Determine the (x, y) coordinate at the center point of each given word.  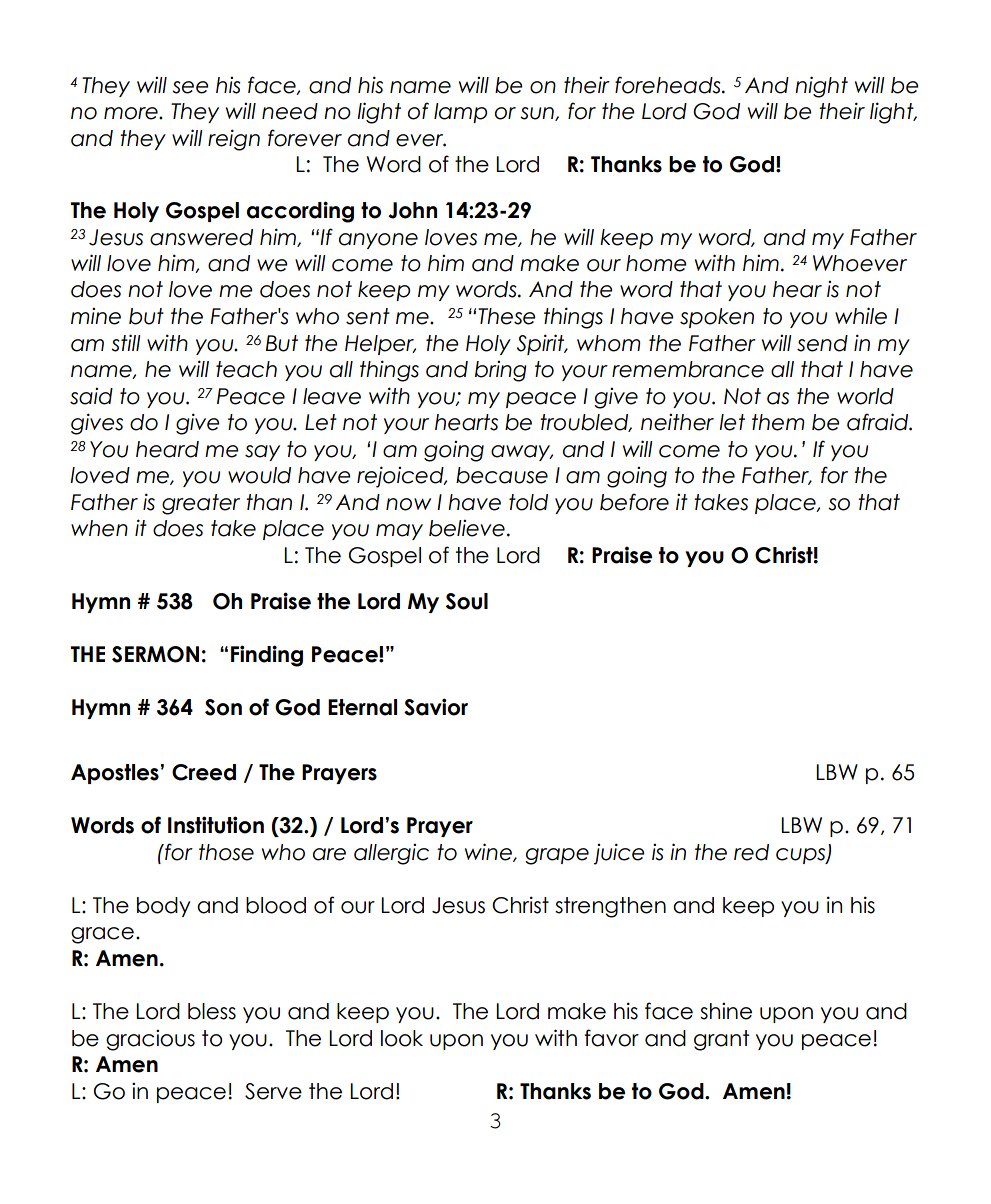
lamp (460, 113)
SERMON (155, 654)
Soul (467, 601)
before (634, 502)
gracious (150, 1040)
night (821, 87)
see (190, 87)
